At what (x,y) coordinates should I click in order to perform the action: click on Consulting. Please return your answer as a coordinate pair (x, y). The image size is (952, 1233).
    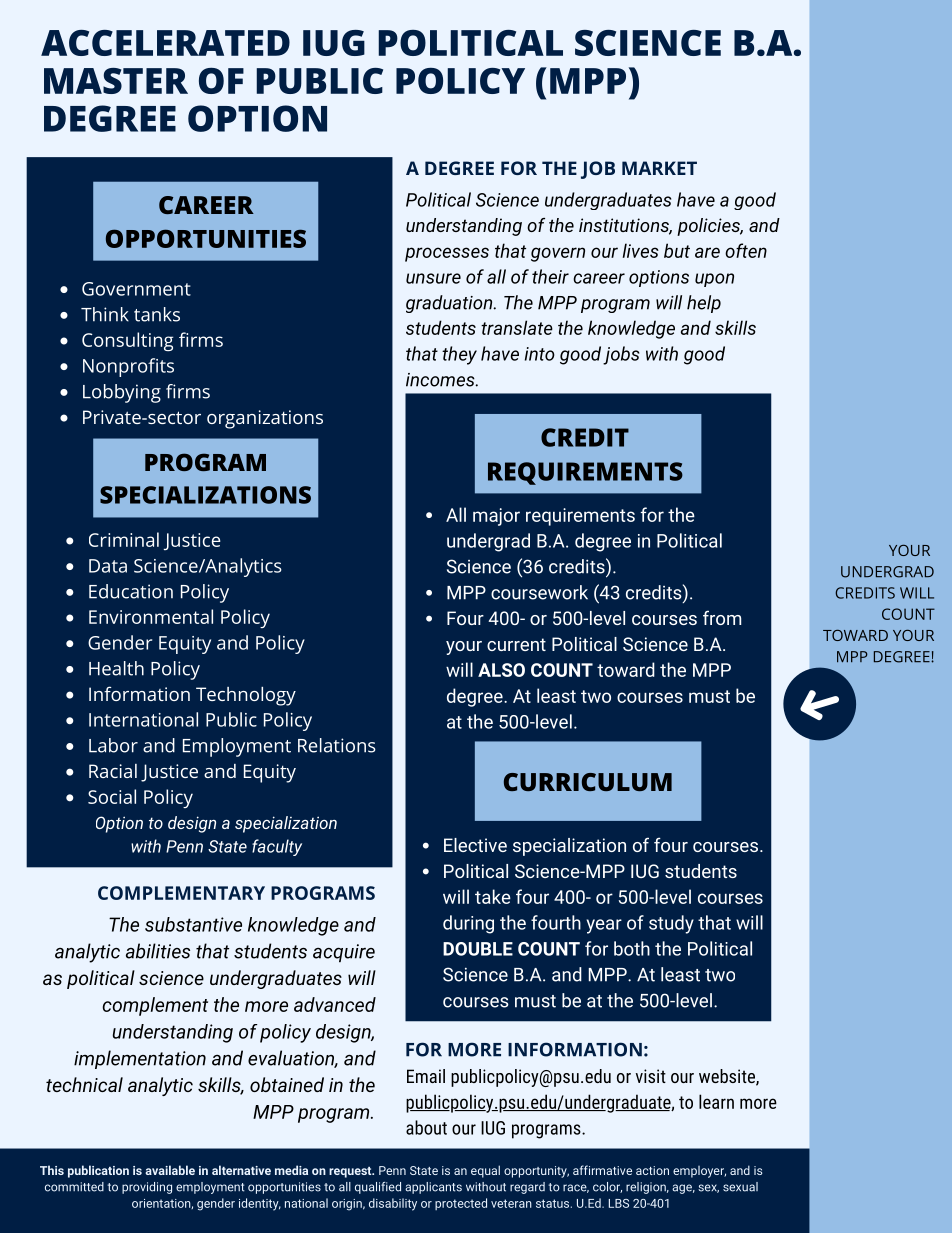
    Looking at the image, I should click on (127, 341).
